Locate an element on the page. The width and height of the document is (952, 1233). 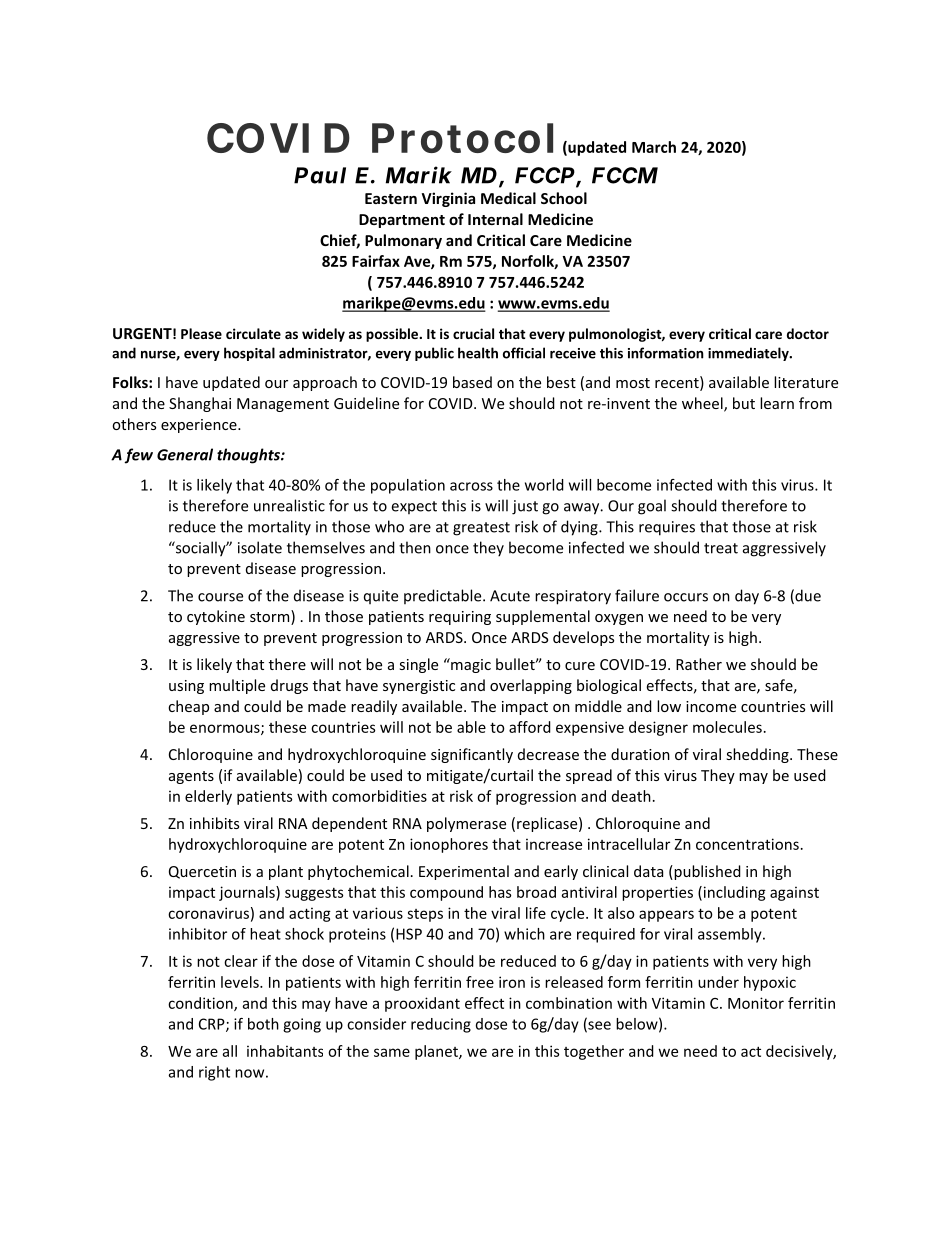
occurs is located at coordinates (686, 597).
